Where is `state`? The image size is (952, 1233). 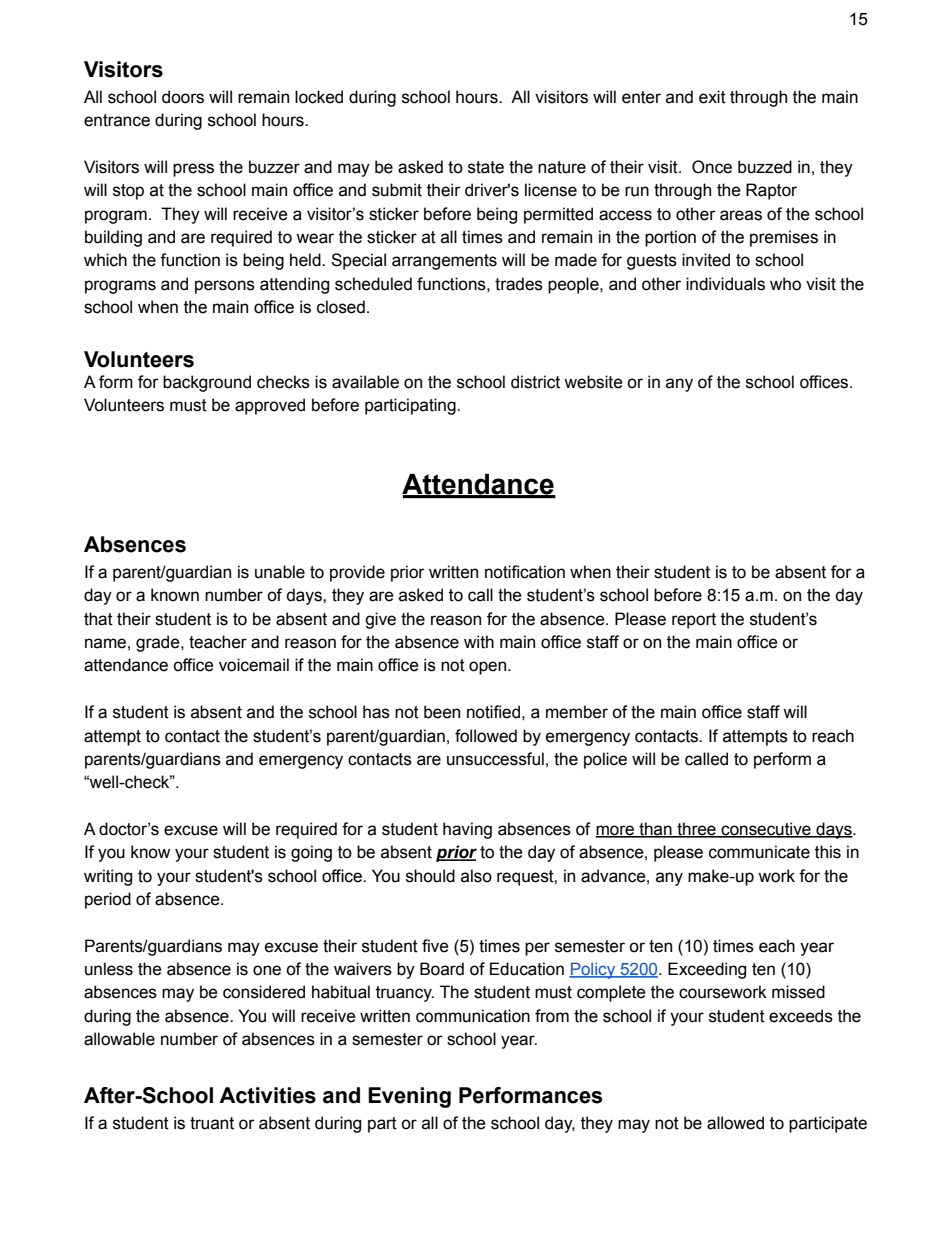 state is located at coordinates (486, 167).
